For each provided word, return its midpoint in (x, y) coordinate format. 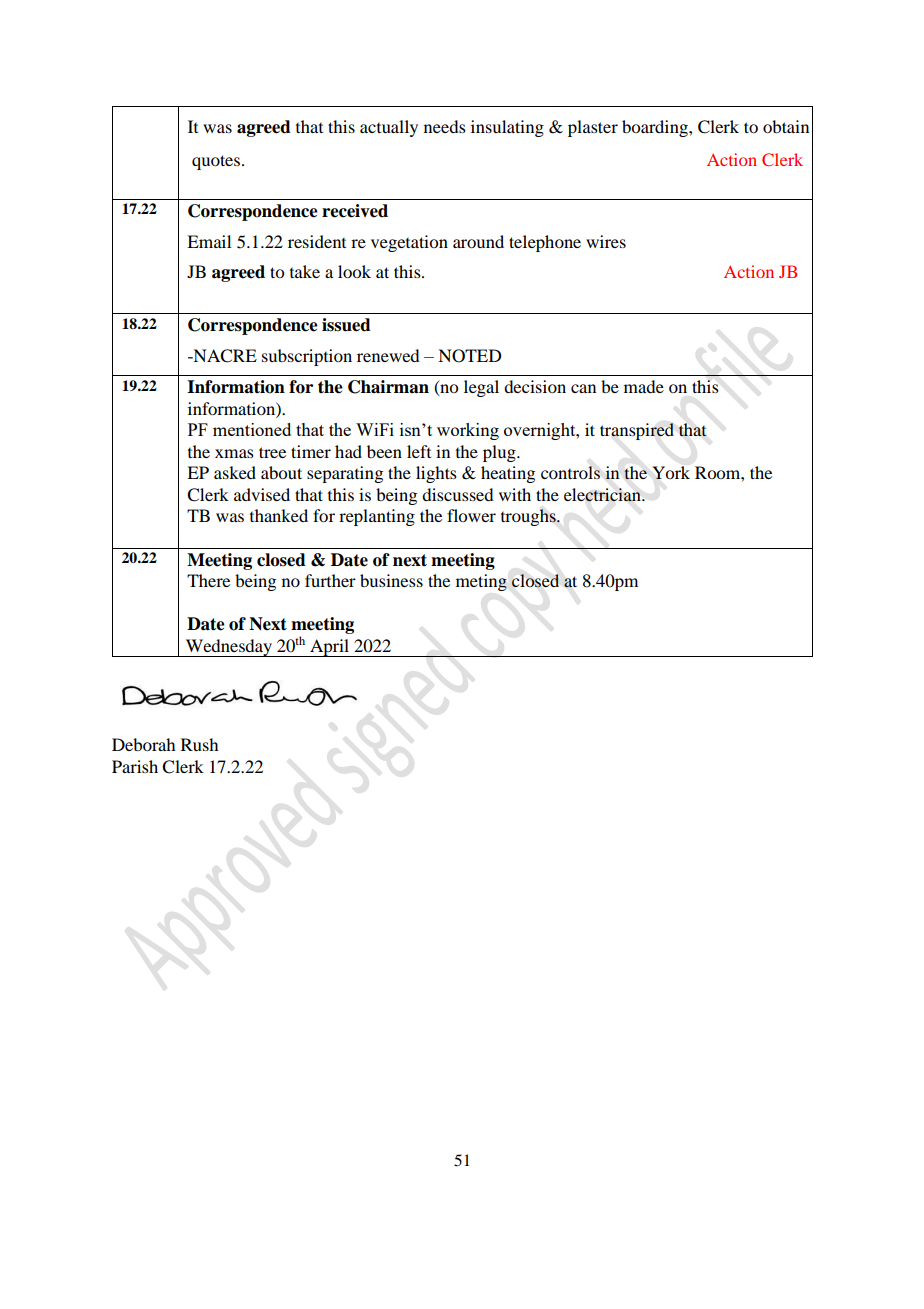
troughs (529, 517)
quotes (217, 162)
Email (209, 241)
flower (471, 515)
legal (481, 388)
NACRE (224, 356)
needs (445, 126)
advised (262, 494)
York (671, 472)
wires (606, 241)
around (478, 241)
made (644, 386)
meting (481, 582)
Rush (199, 744)
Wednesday (229, 648)
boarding (656, 128)
